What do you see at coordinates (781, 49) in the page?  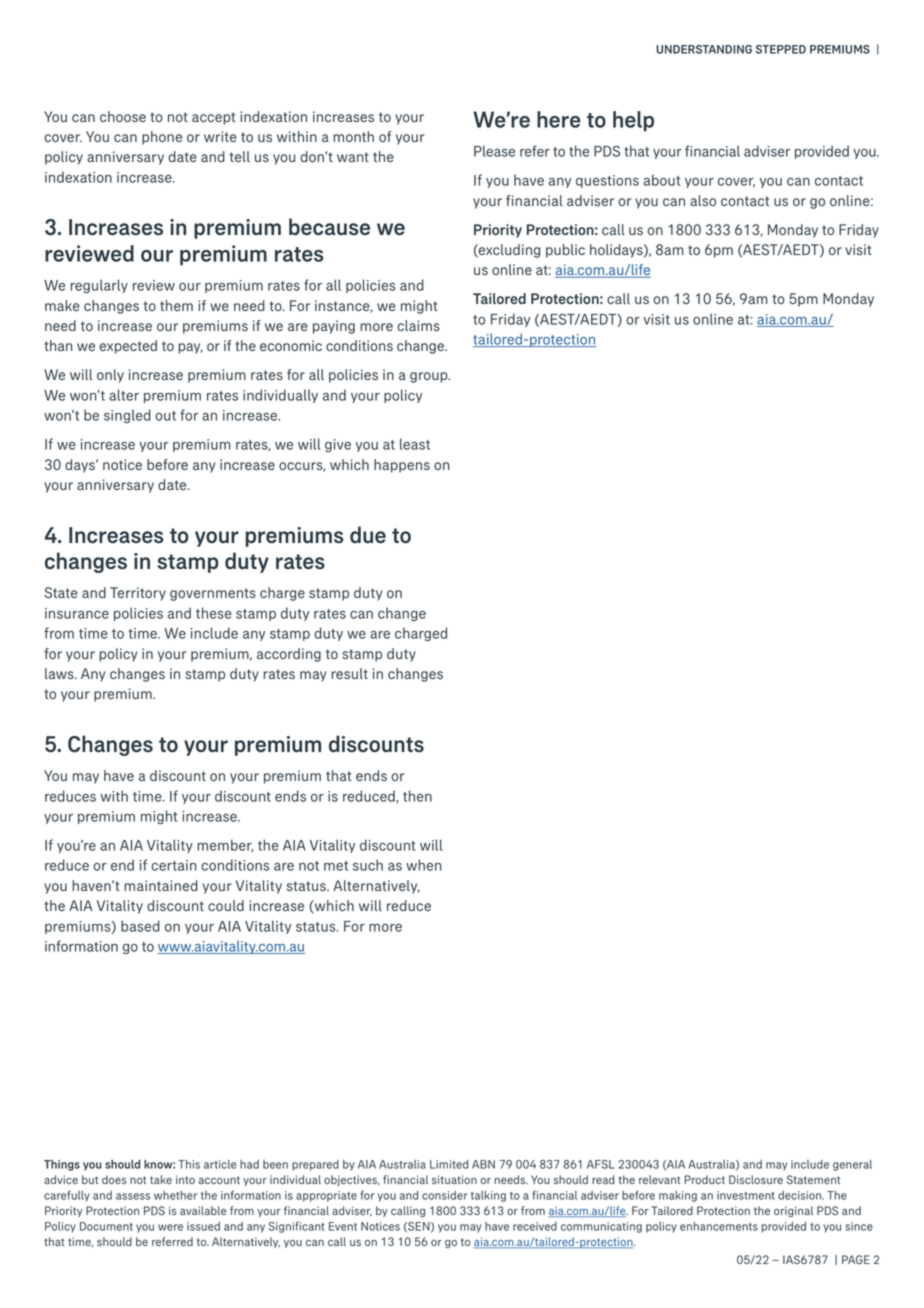 I see `STEPPED` at bounding box center [781, 49].
